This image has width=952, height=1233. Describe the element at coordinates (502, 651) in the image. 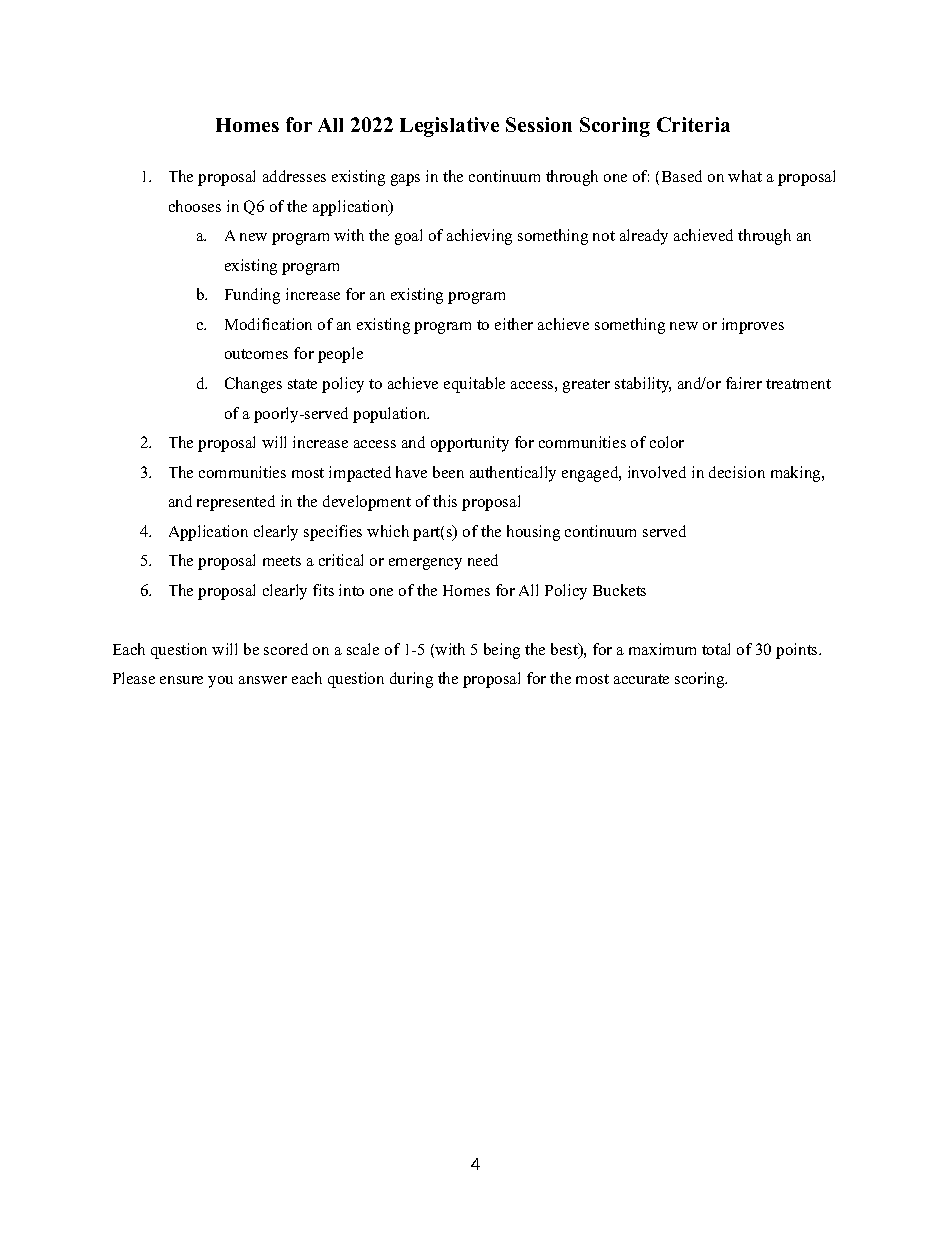

I see `being` at that location.
